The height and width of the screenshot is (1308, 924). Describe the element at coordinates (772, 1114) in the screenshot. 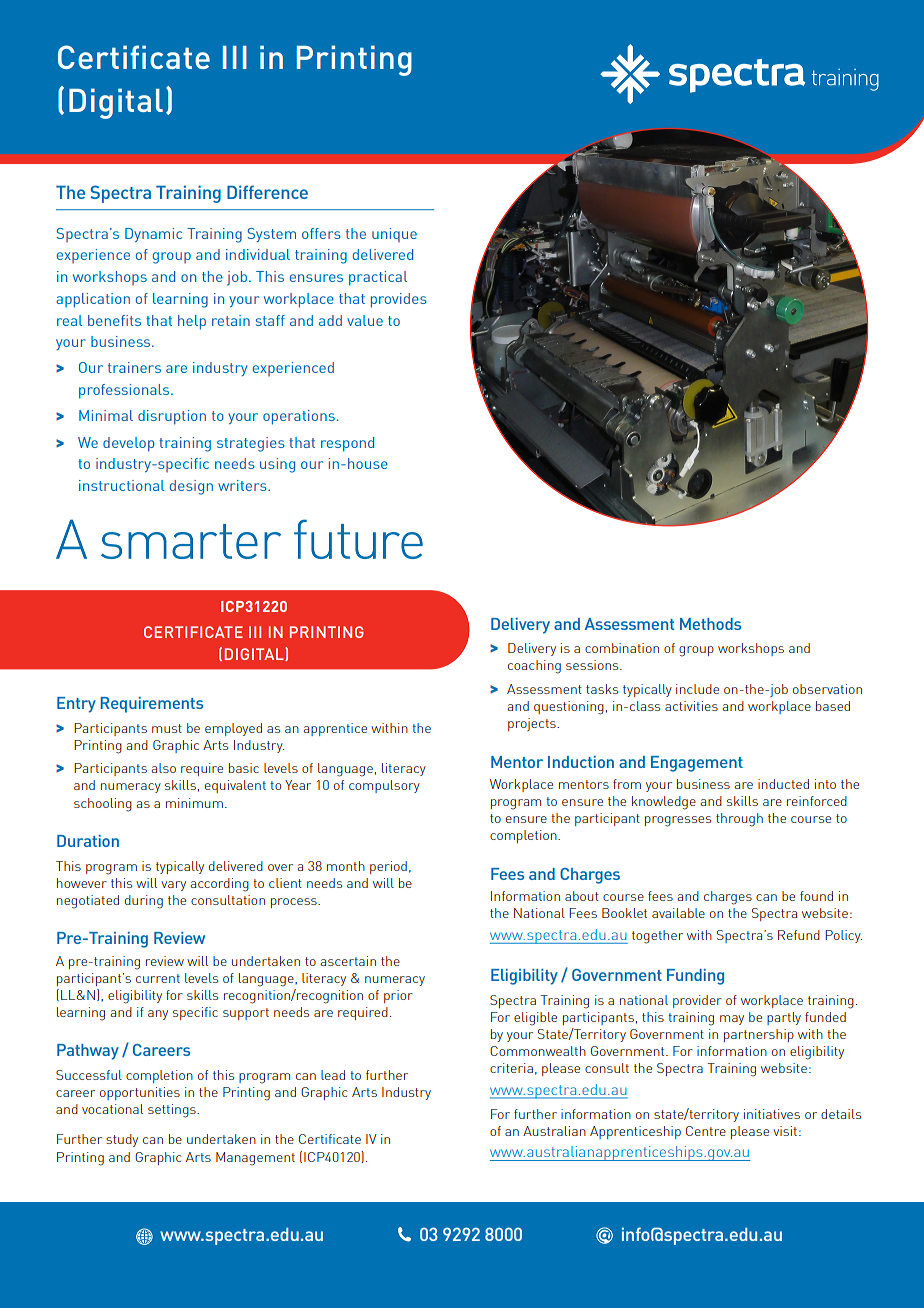

I see `initiatives` at that location.
